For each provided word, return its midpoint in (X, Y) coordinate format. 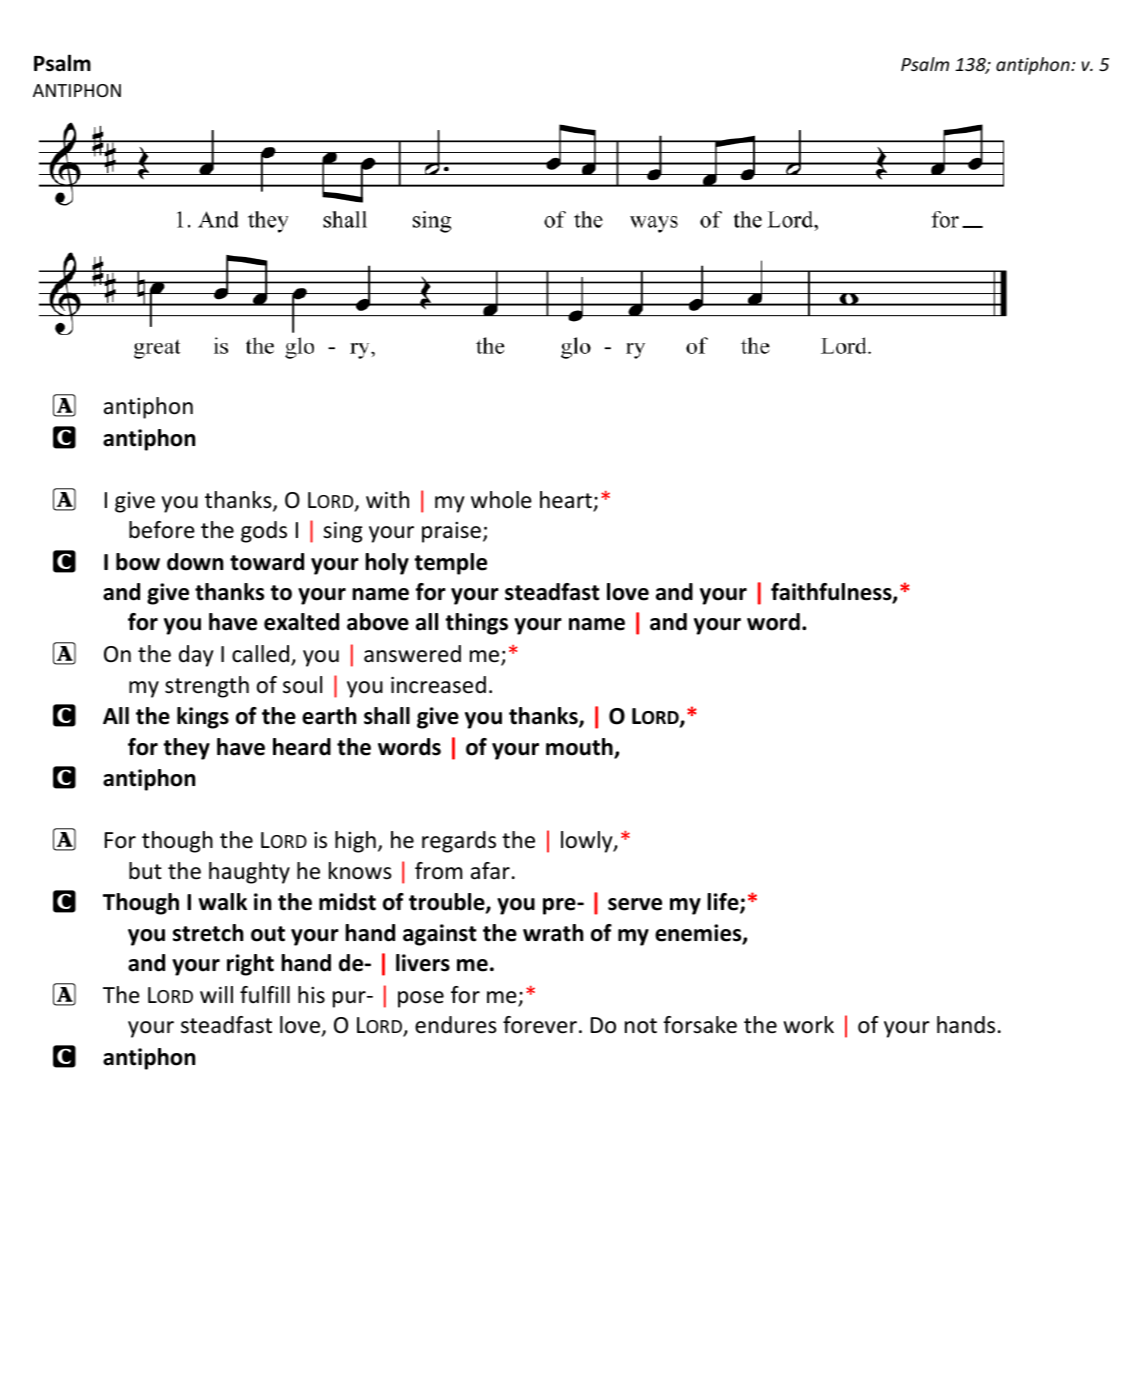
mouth (580, 748)
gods (264, 532)
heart (567, 501)
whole (501, 500)
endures (456, 1025)
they (186, 749)
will (216, 994)
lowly (588, 842)
